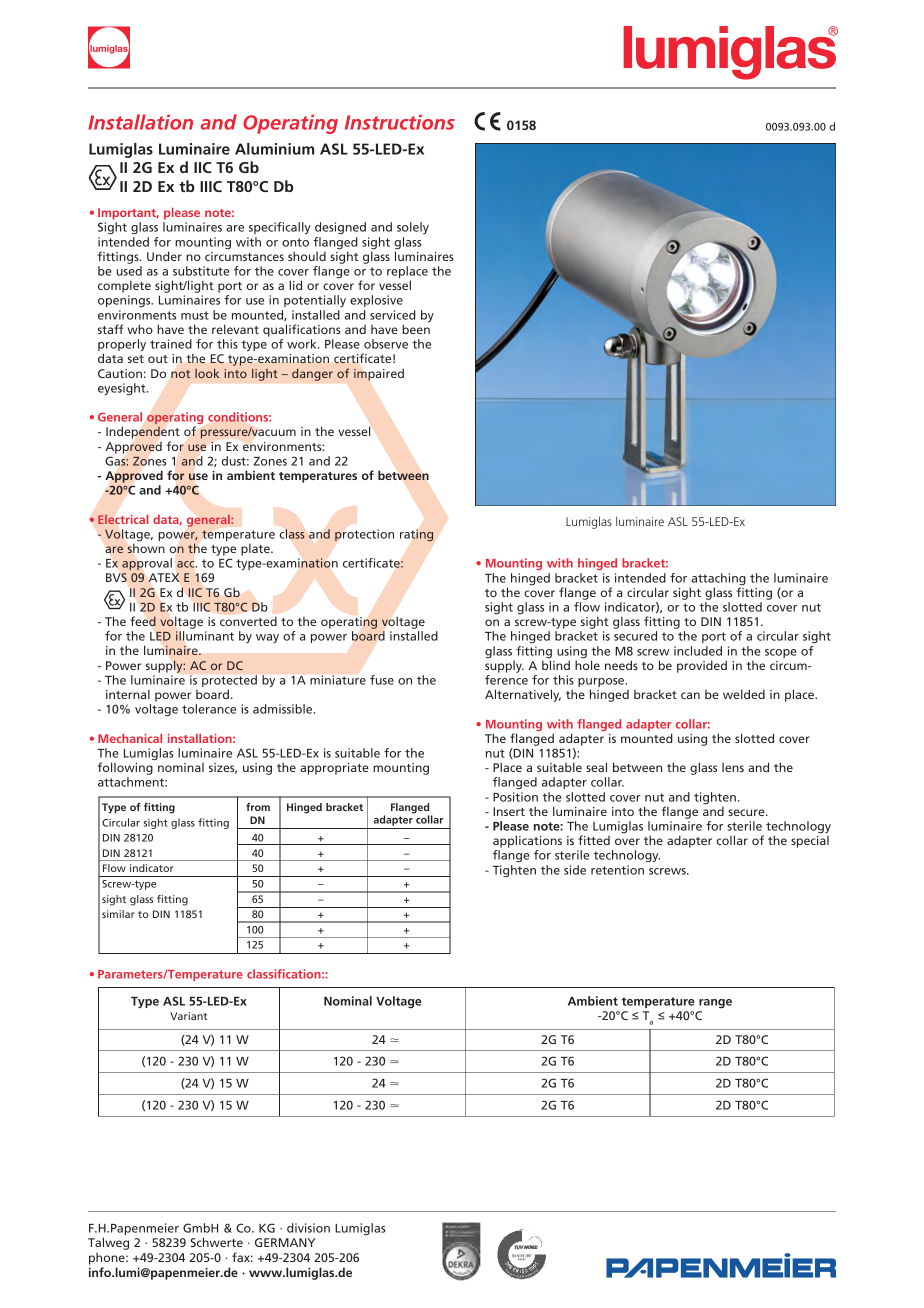  Describe the element at coordinates (400, 122) in the document. I see `Instructions` at that location.
